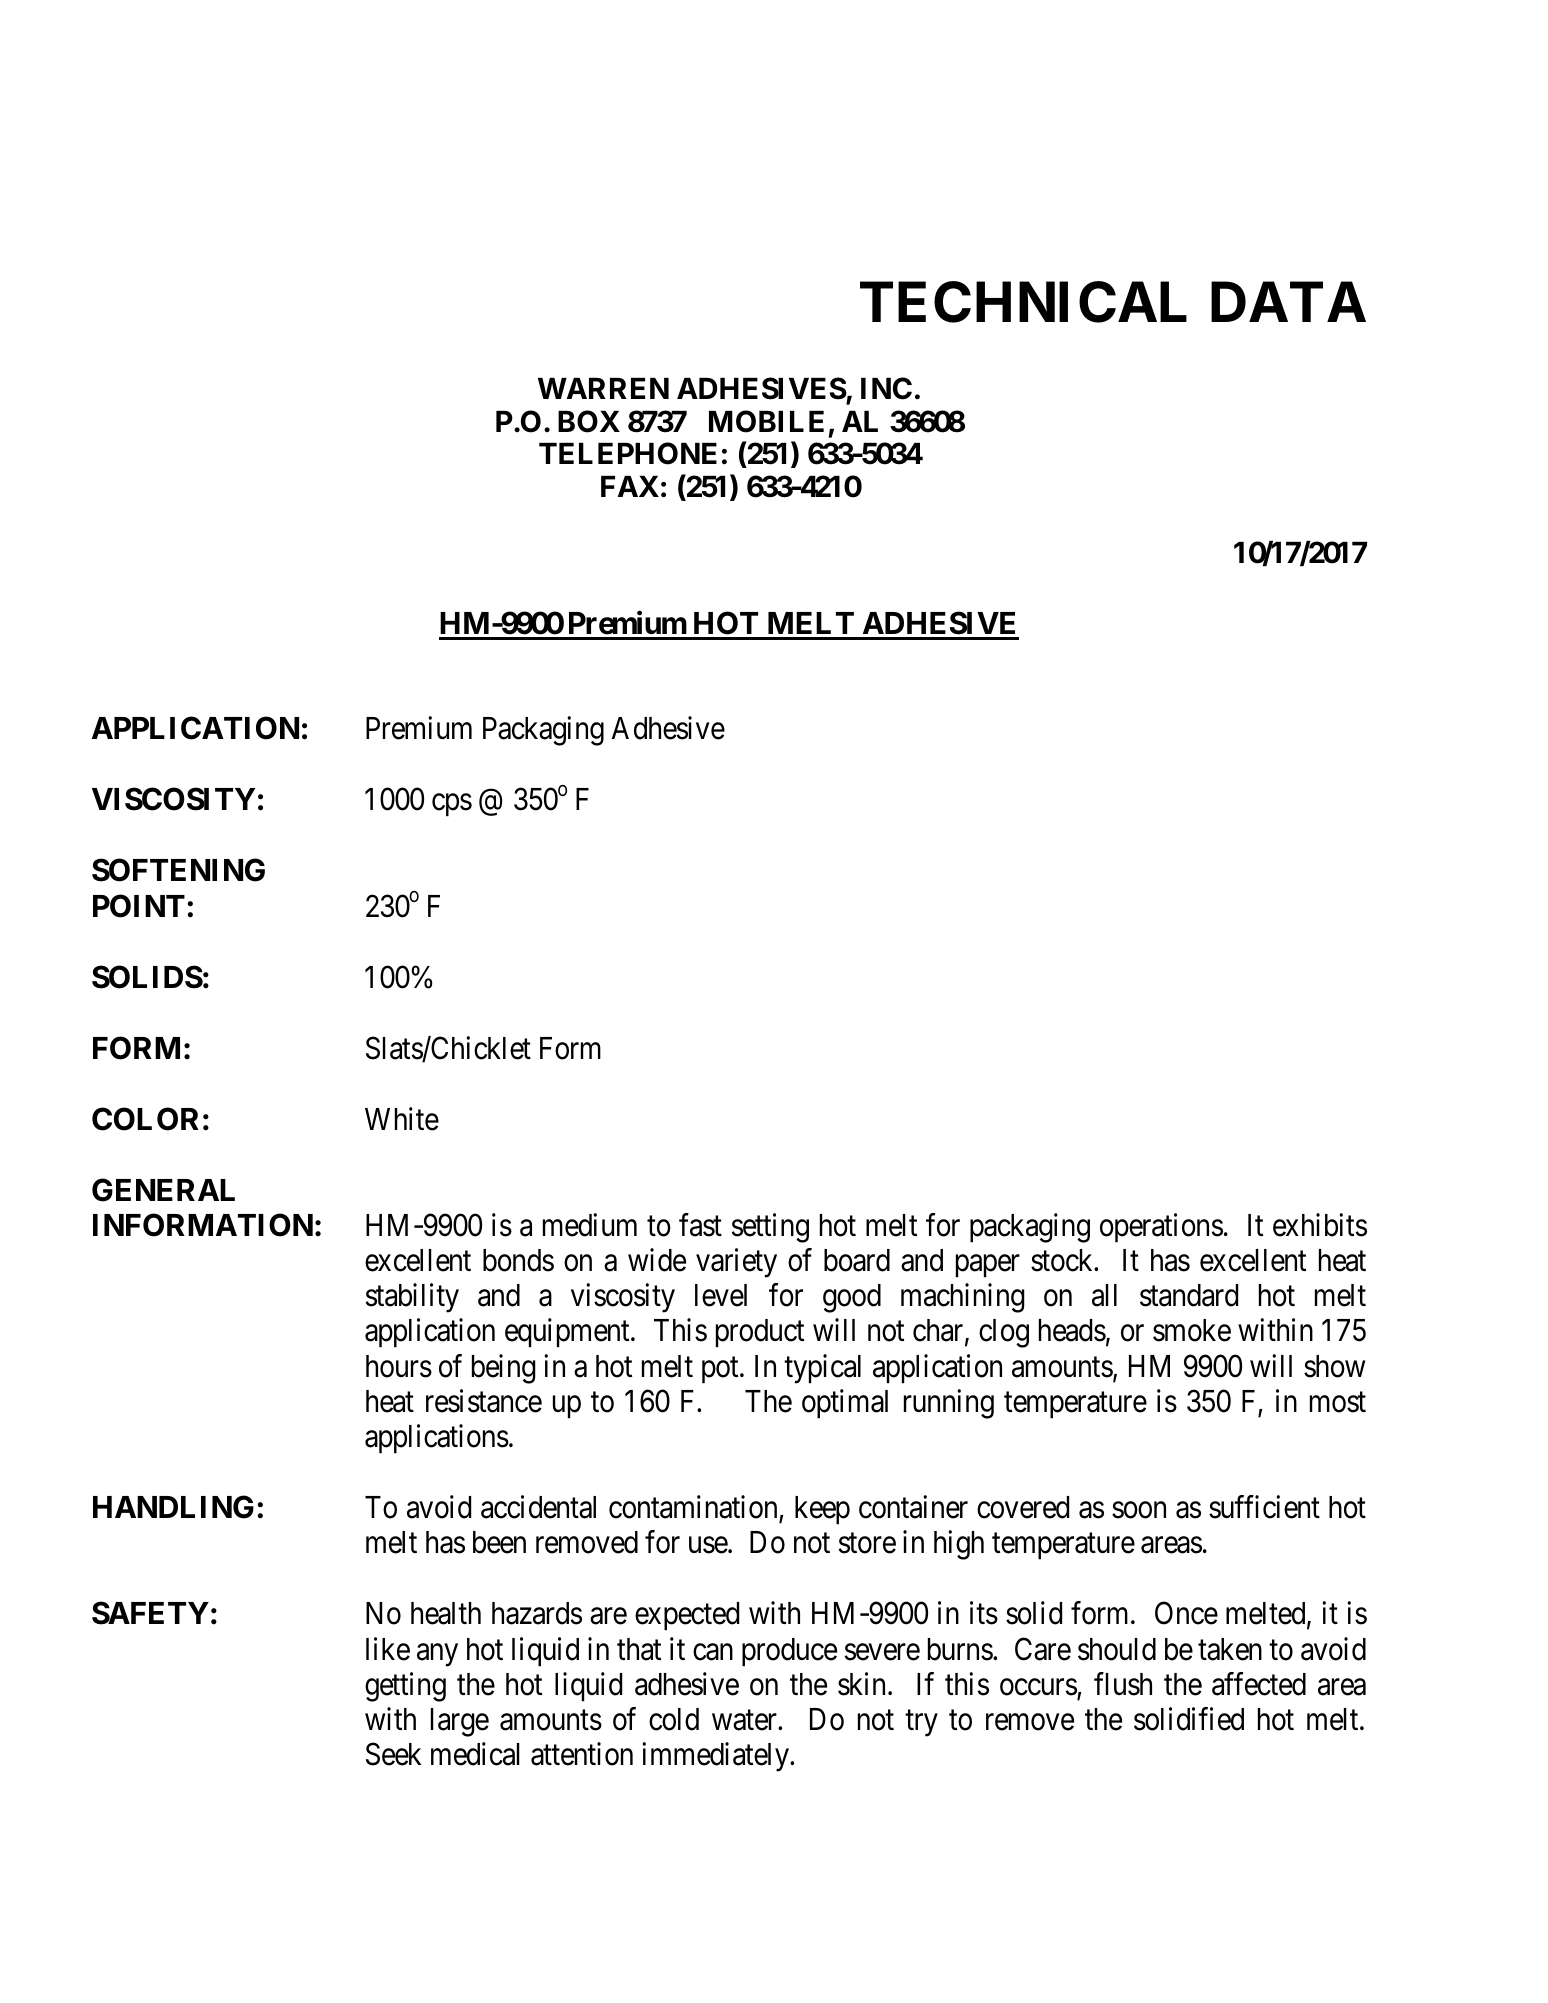 Image resolution: width=1548 pixels, height=2003 pixels. Describe the element at coordinates (700, 1225) in the page. I see `fast` at that location.
